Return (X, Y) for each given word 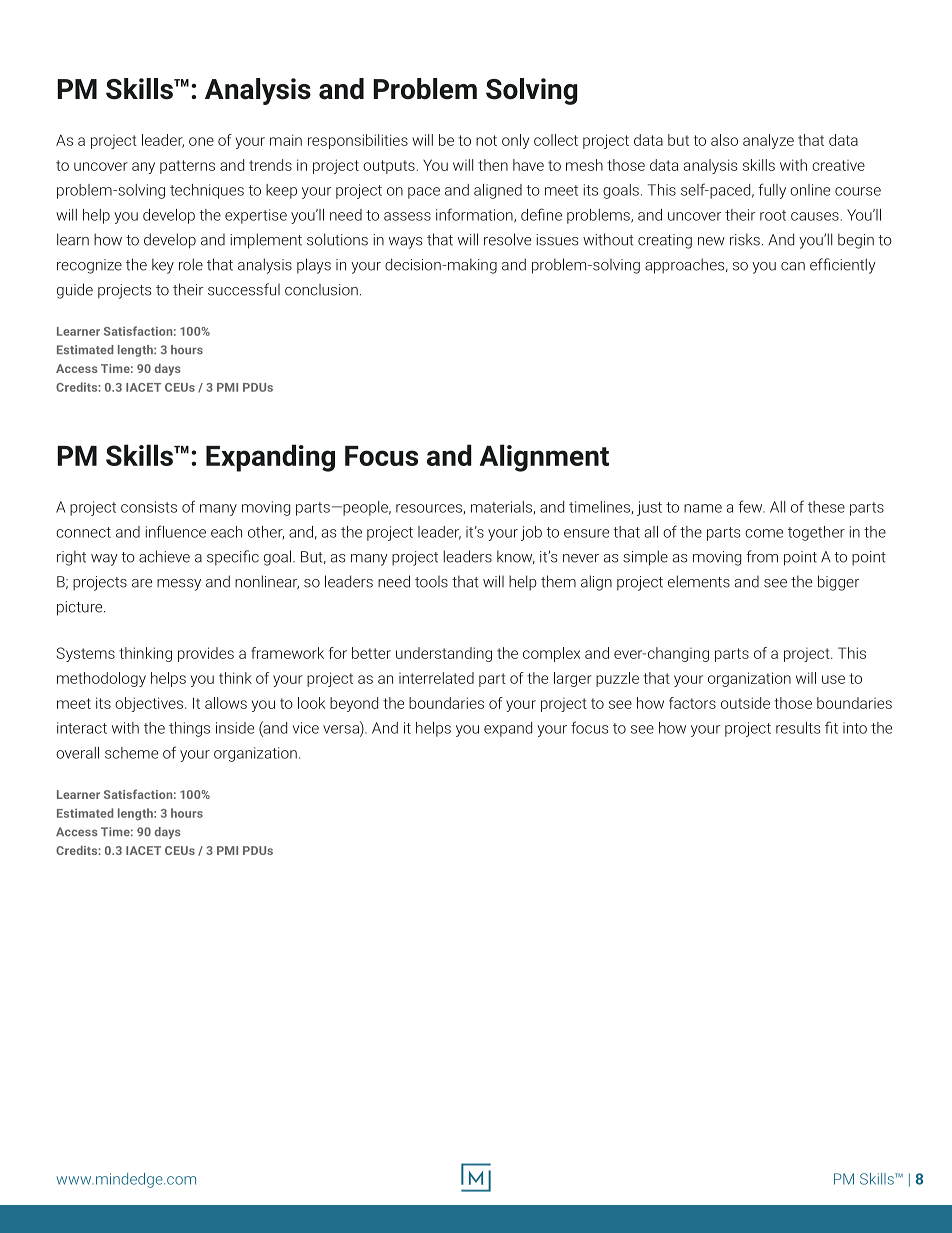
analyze (768, 141)
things (189, 729)
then (493, 165)
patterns (187, 167)
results (798, 728)
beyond (354, 704)
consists (149, 507)
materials (501, 507)
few (752, 506)
